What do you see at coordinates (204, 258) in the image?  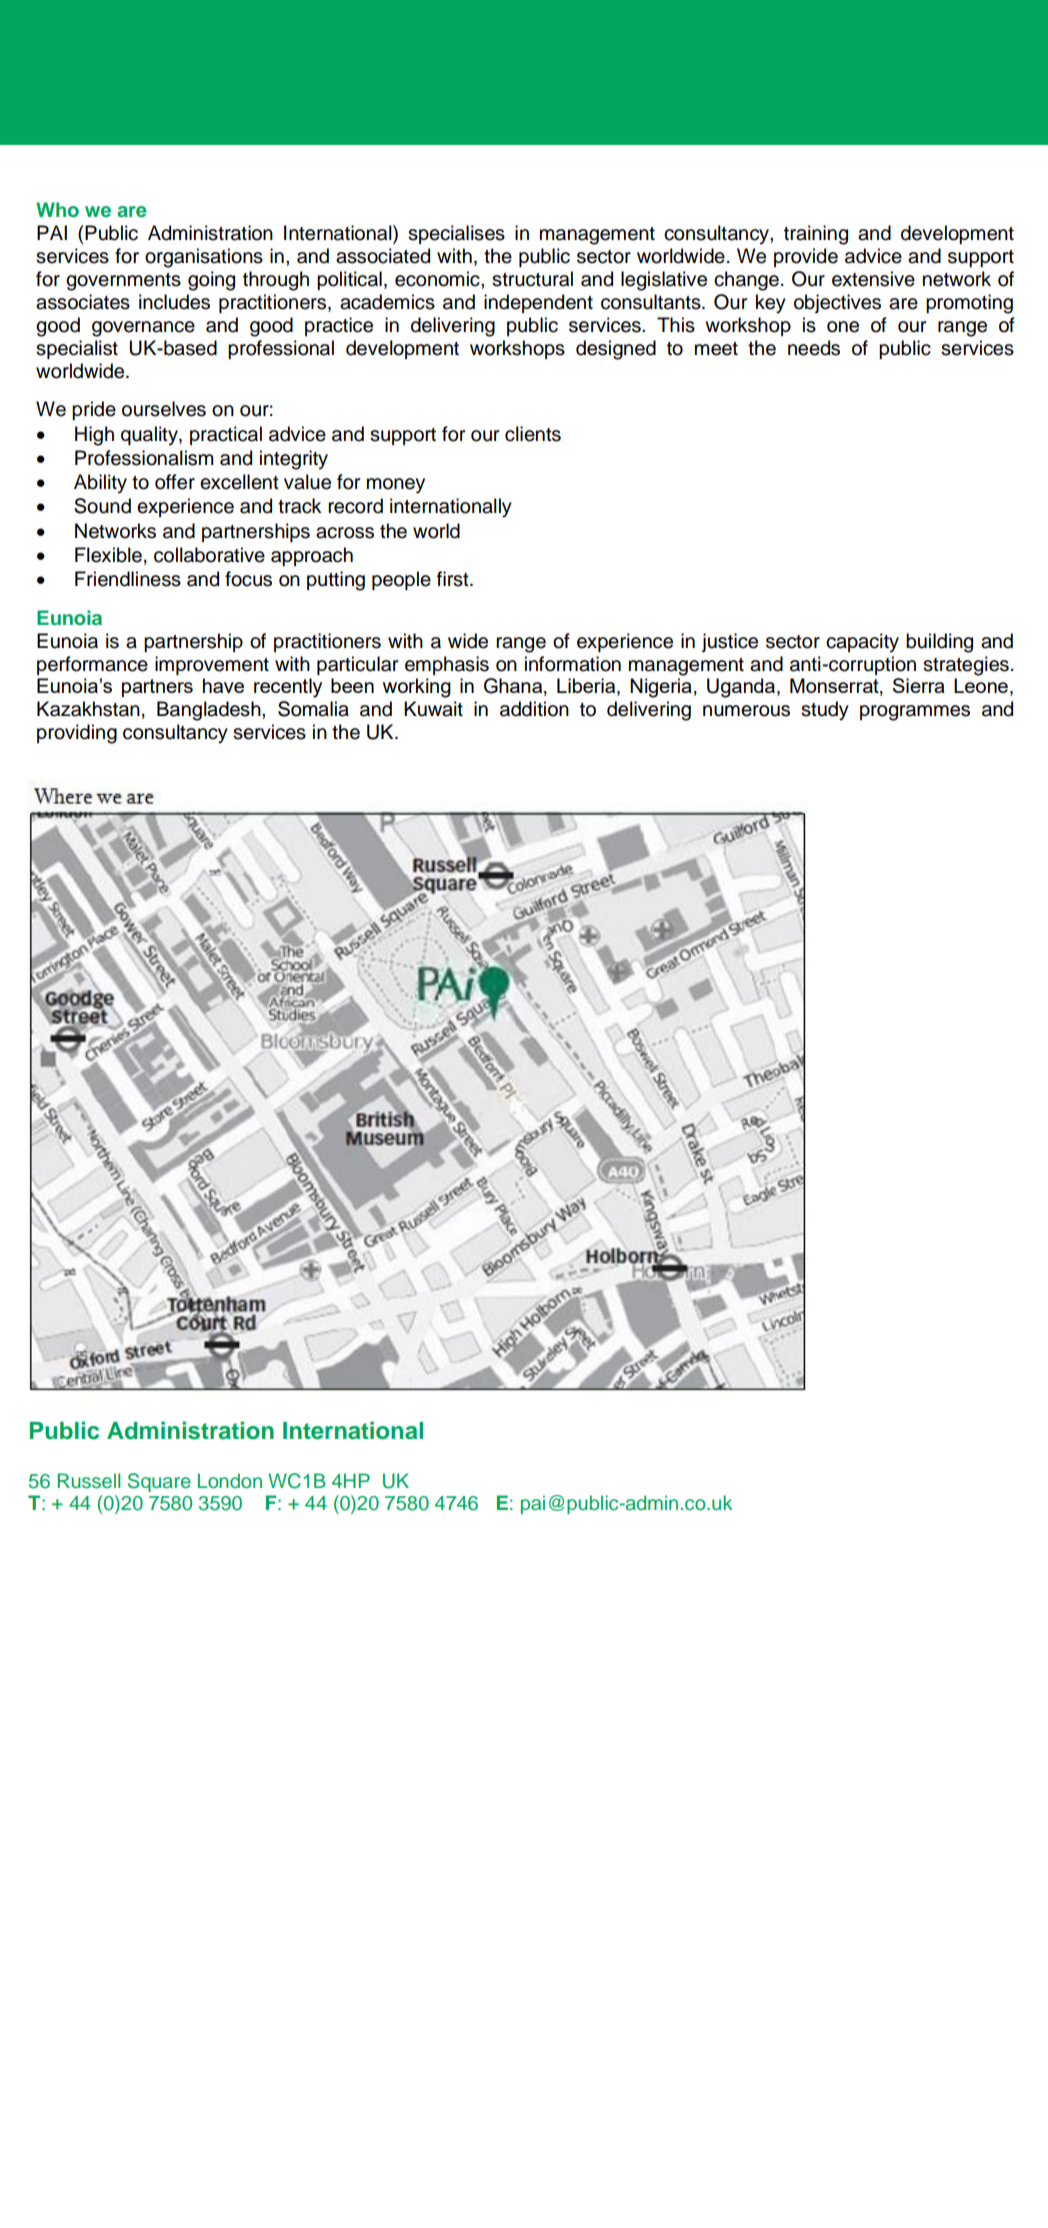 I see `organisations` at bounding box center [204, 258].
